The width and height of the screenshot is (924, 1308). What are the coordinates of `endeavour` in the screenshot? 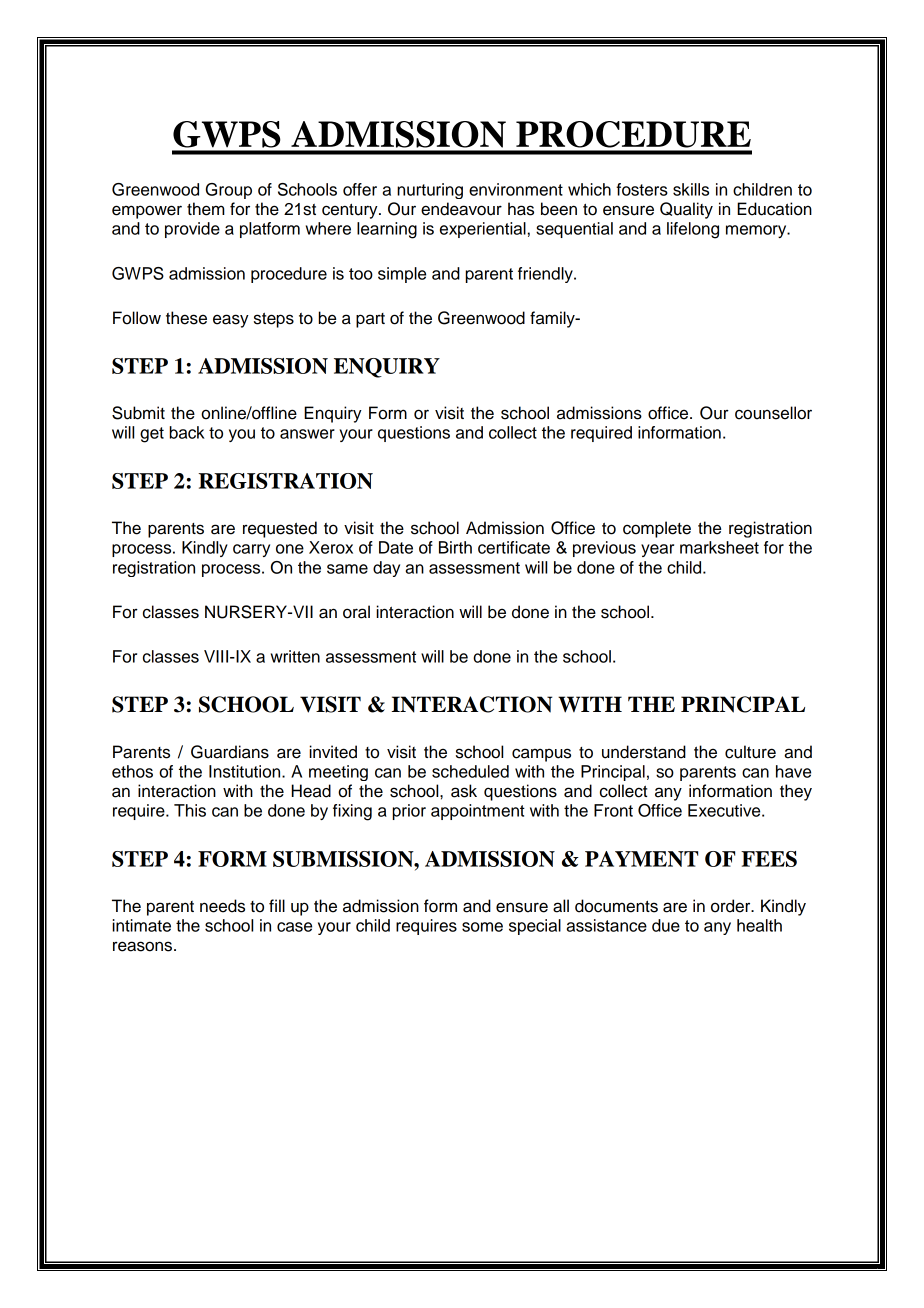 It's located at (461, 209).
